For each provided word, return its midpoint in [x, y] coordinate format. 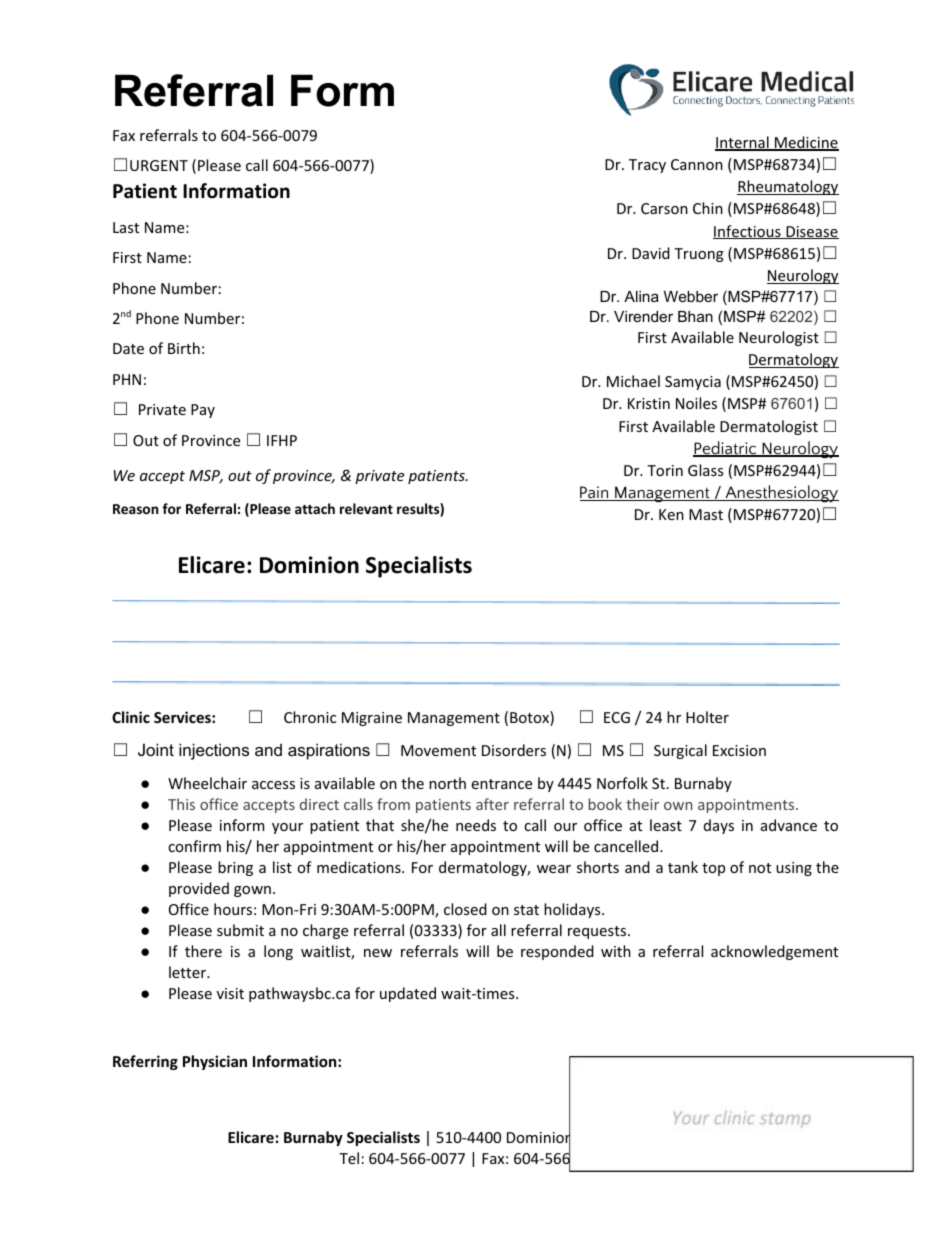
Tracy [647, 166]
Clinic [131, 717]
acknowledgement [774, 952]
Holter [707, 717]
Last [126, 227]
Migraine [372, 719]
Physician [215, 1062]
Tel [349, 1158]
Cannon [697, 164]
